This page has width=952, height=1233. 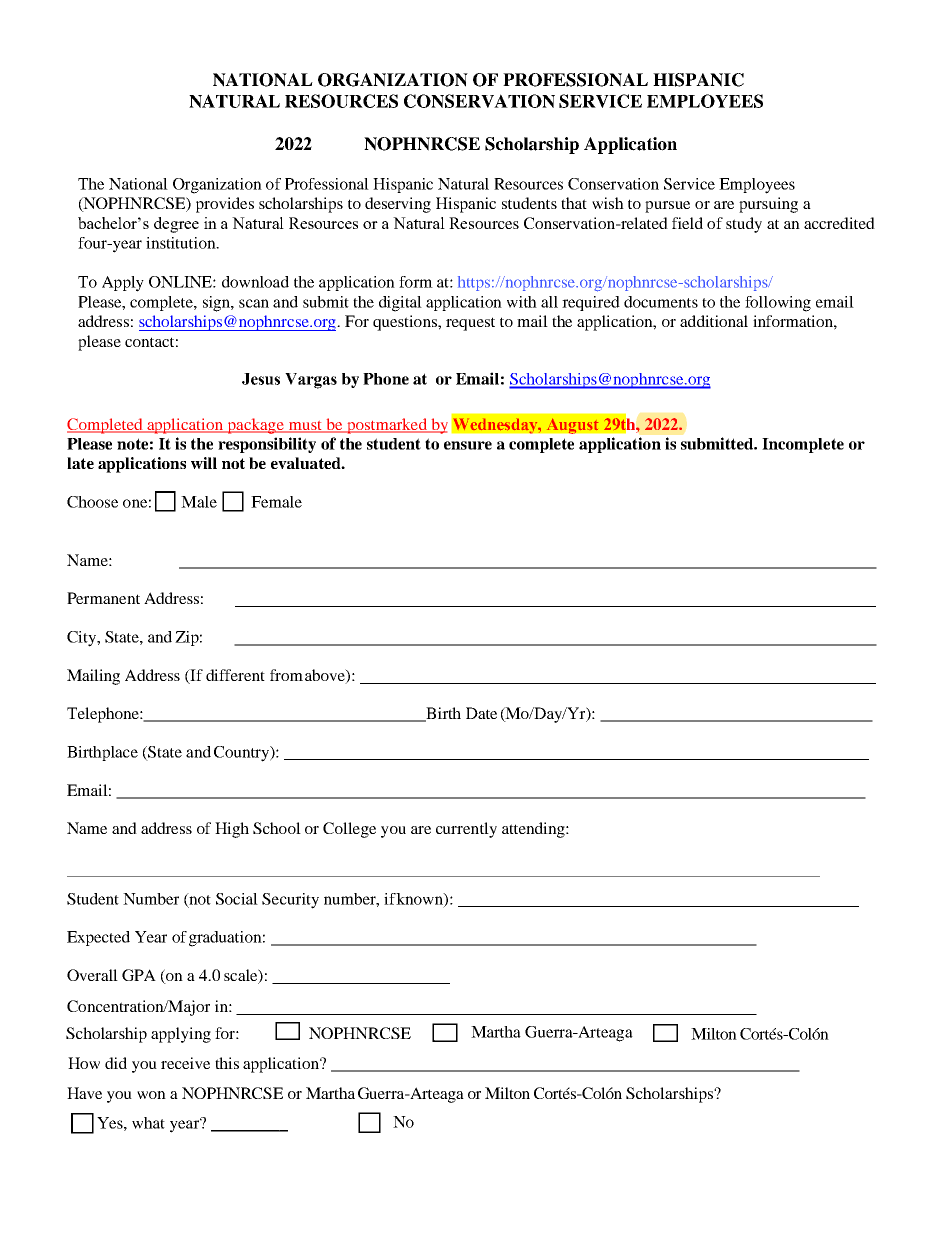 I want to click on will, so click(x=204, y=463).
